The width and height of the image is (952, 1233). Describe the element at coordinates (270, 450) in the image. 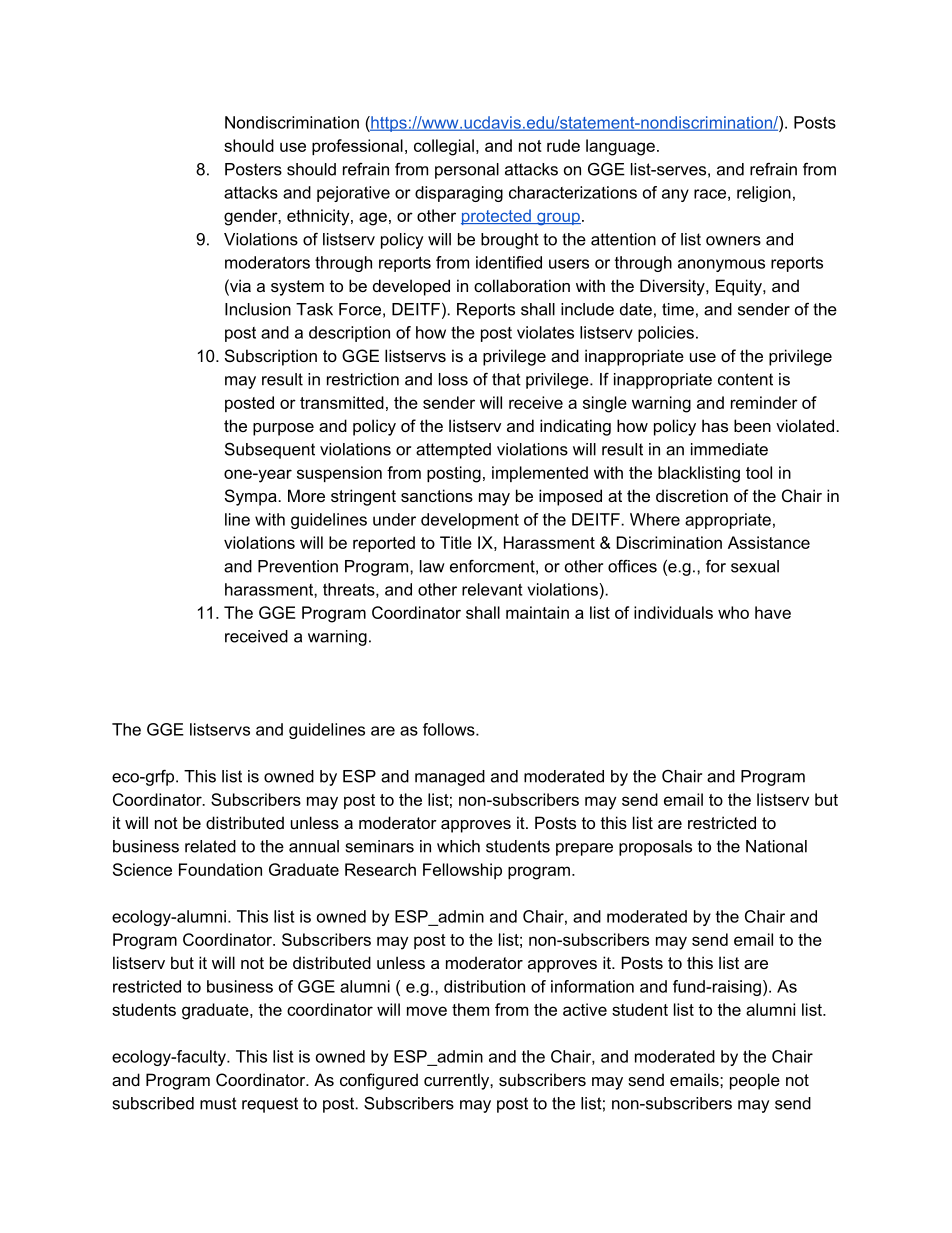

I see `Subsequent` at that location.
